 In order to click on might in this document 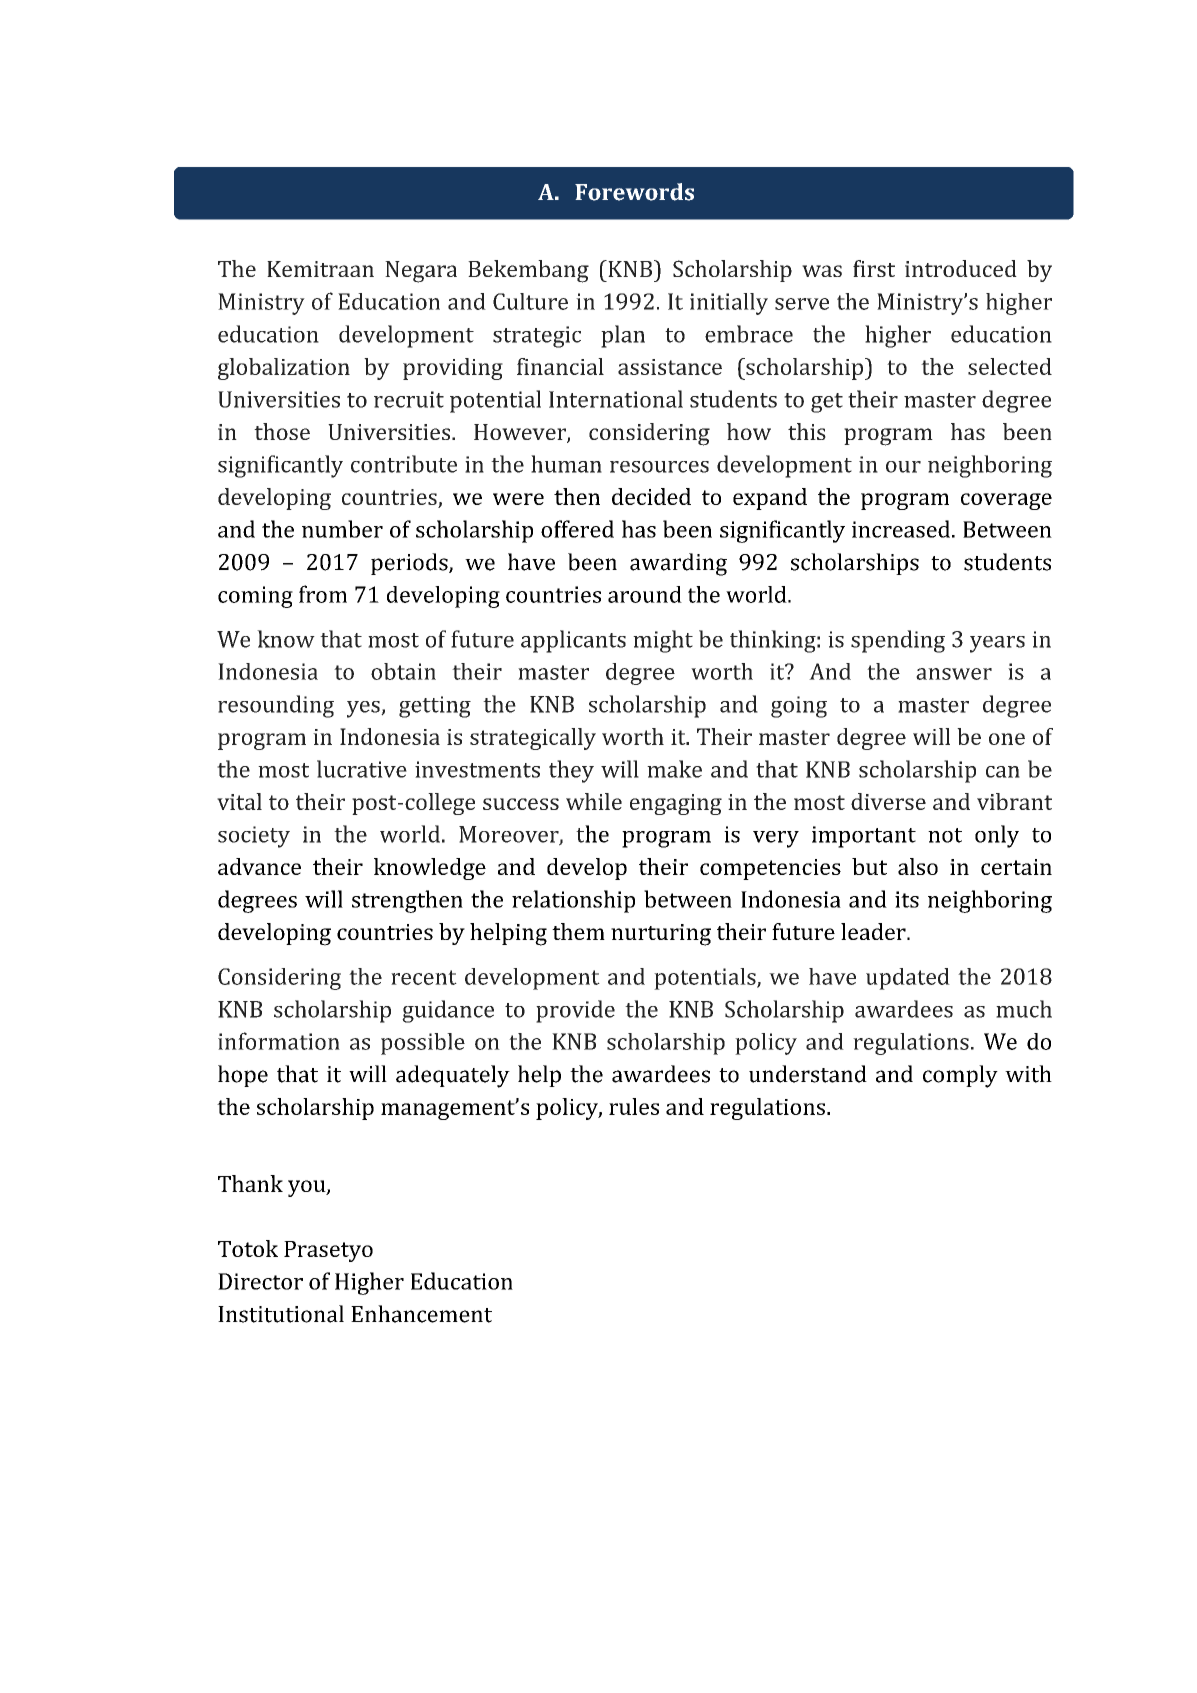, I will do `click(663, 641)`.
